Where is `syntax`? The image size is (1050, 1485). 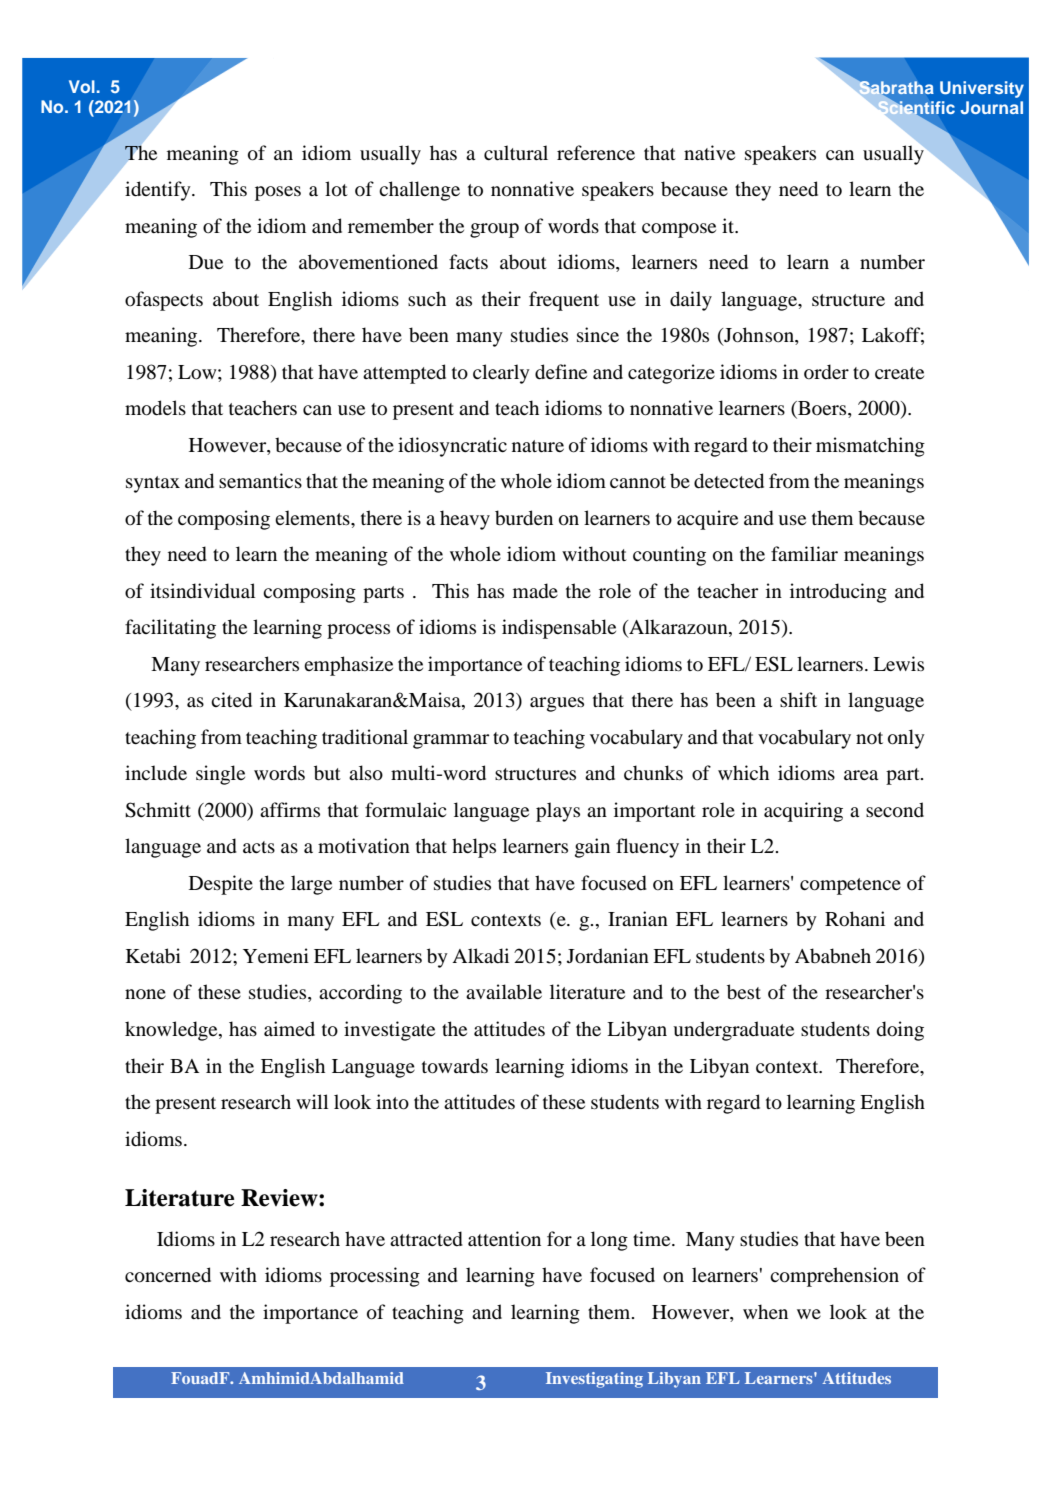
syntax is located at coordinates (153, 484).
